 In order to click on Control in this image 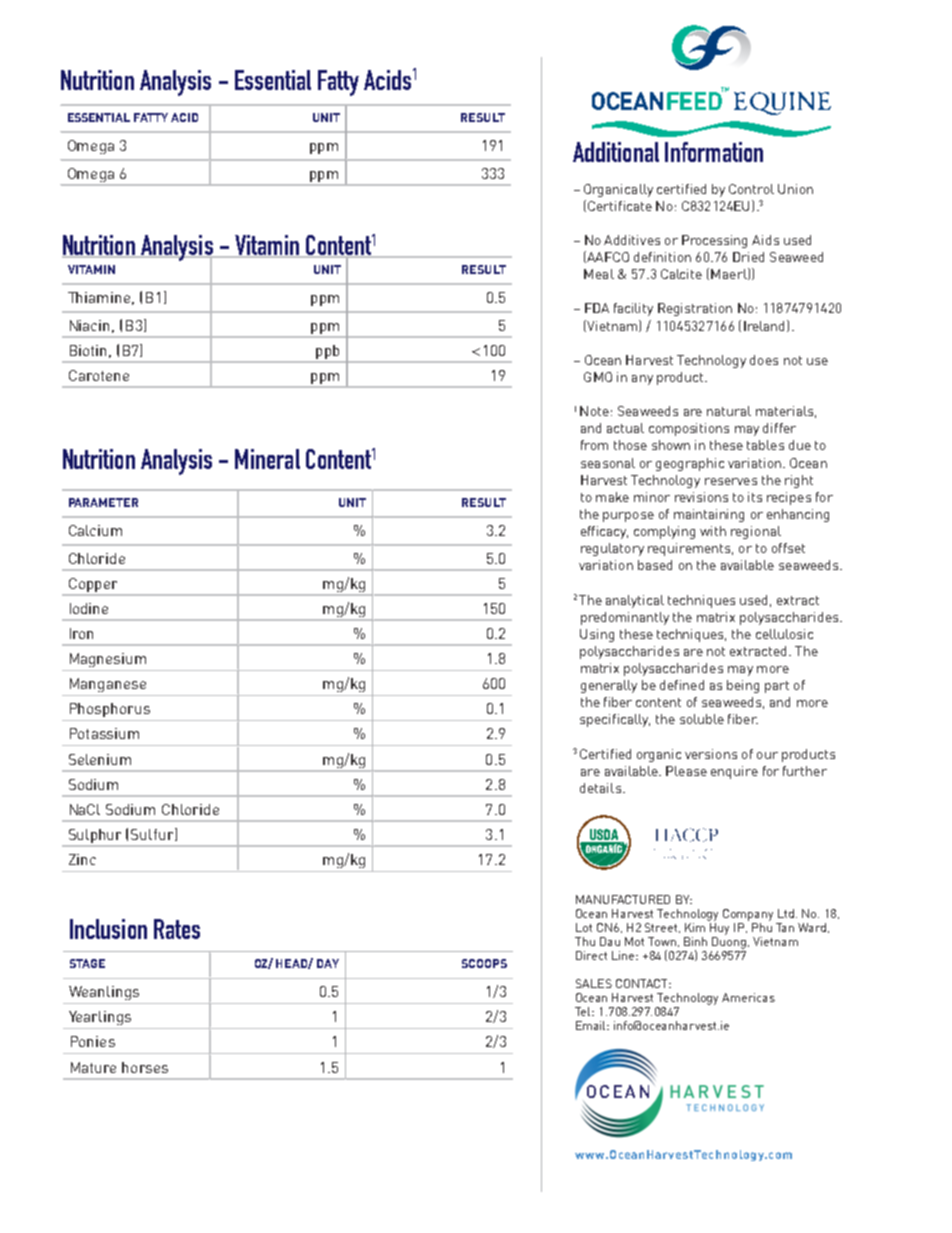, I will do `click(751, 189)`.
